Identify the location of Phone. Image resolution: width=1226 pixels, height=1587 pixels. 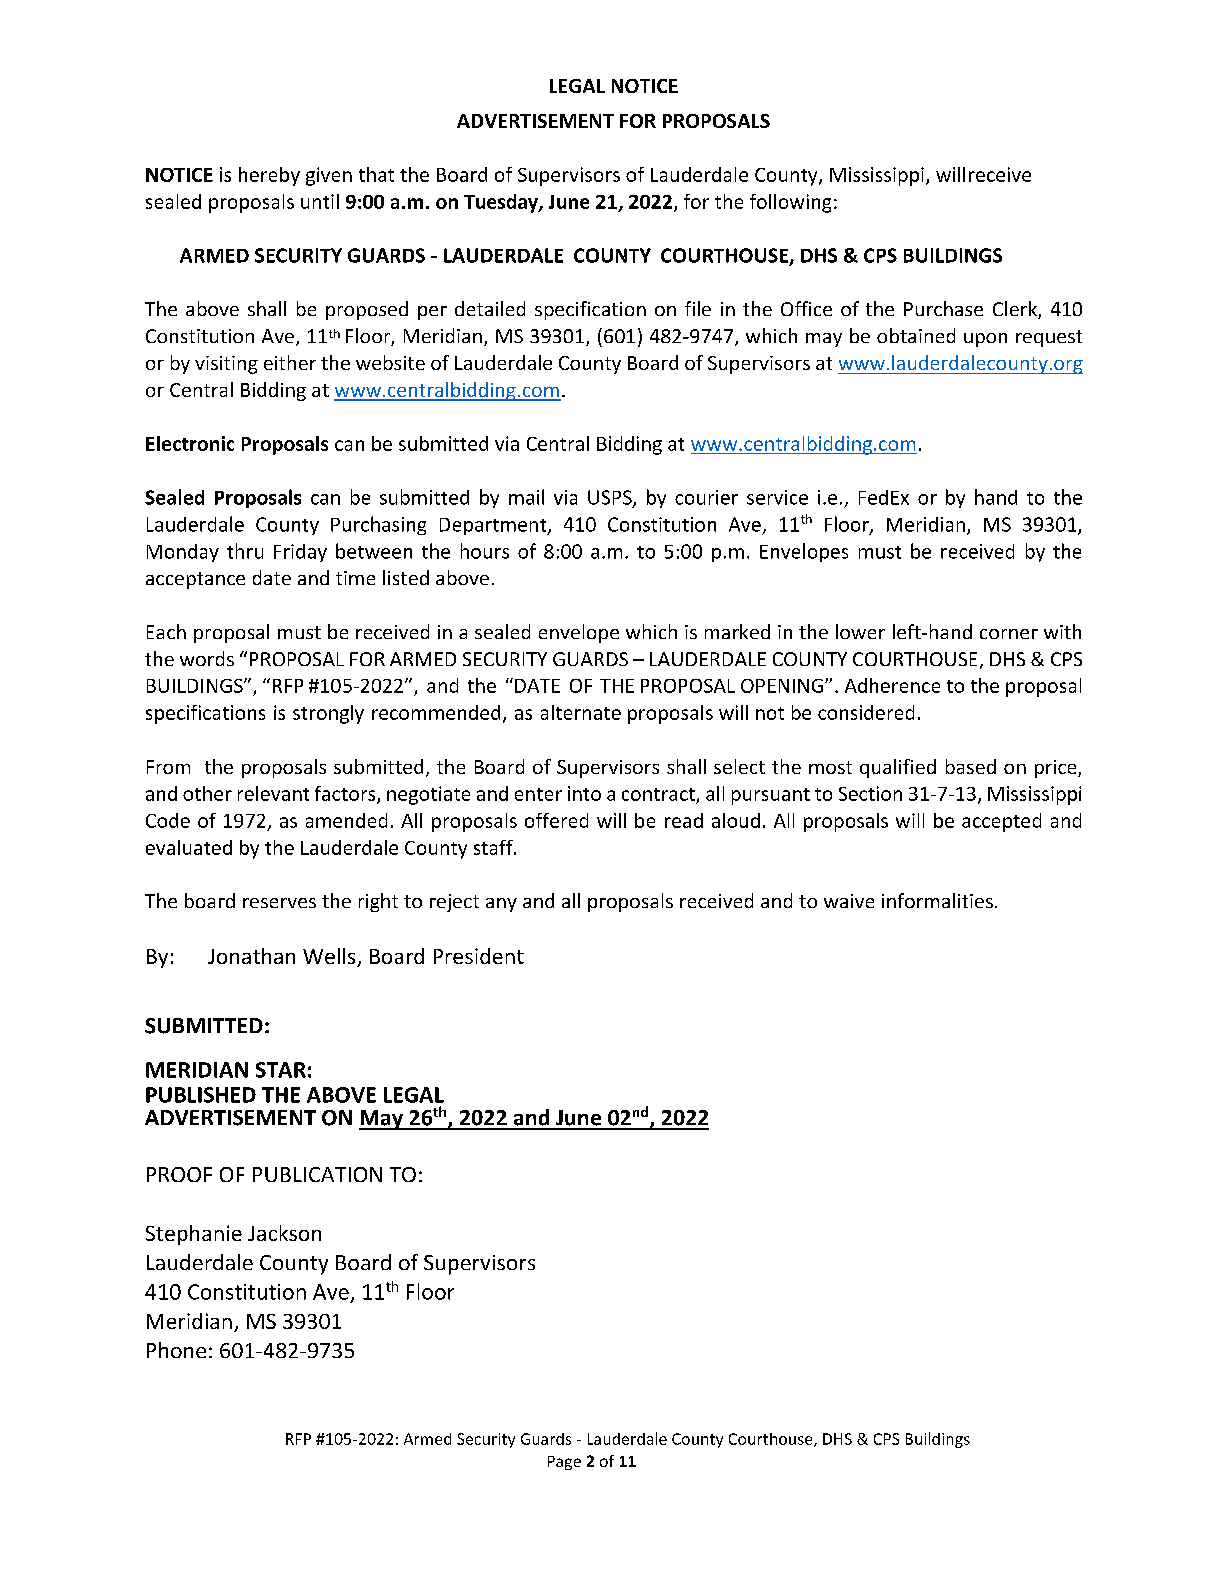
(176, 1350).
